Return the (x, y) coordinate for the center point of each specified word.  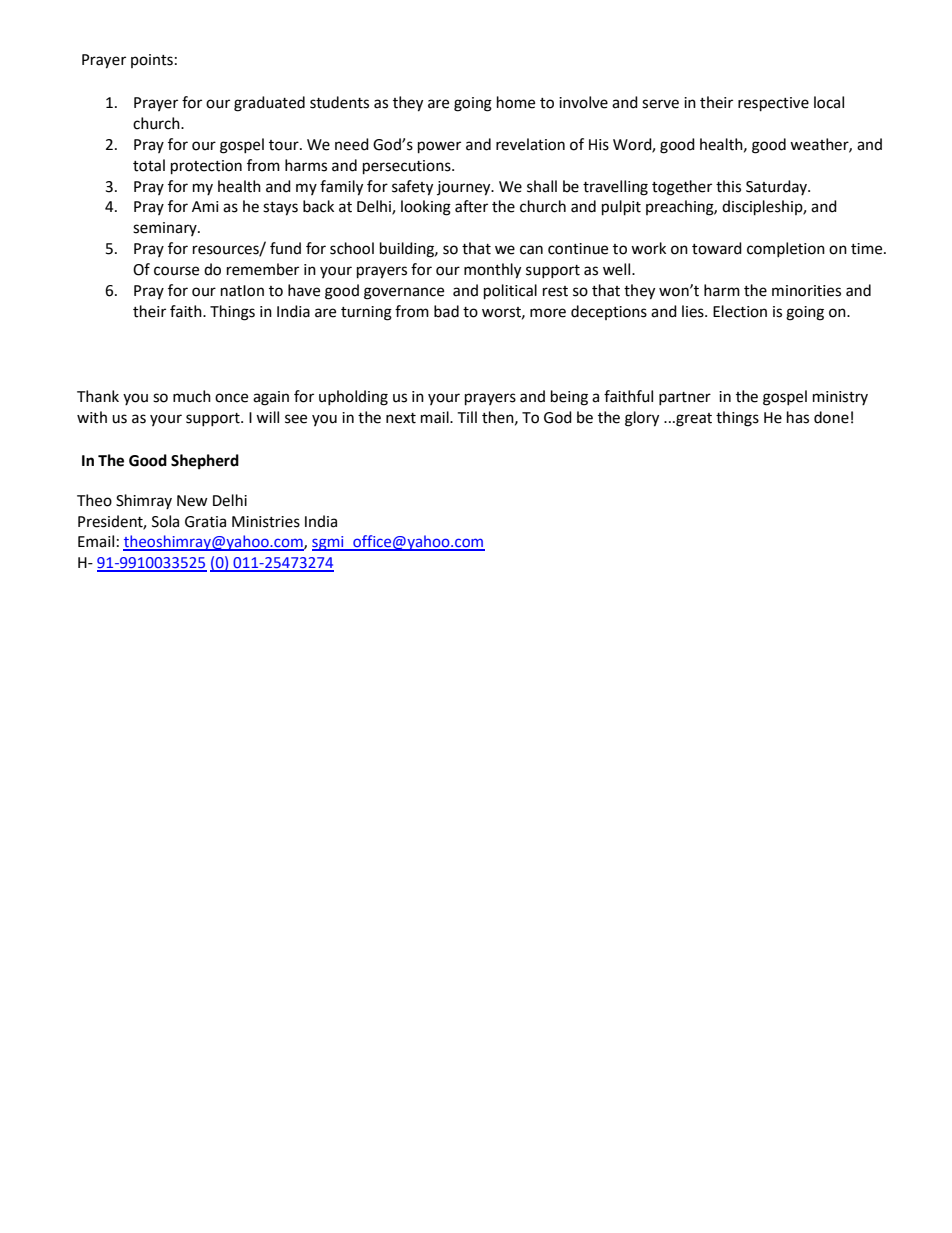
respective (773, 104)
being (569, 398)
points (152, 61)
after (471, 206)
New (192, 501)
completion (786, 249)
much (192, 396)
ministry (840, 398)
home (516, 102)
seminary (166, 229)
